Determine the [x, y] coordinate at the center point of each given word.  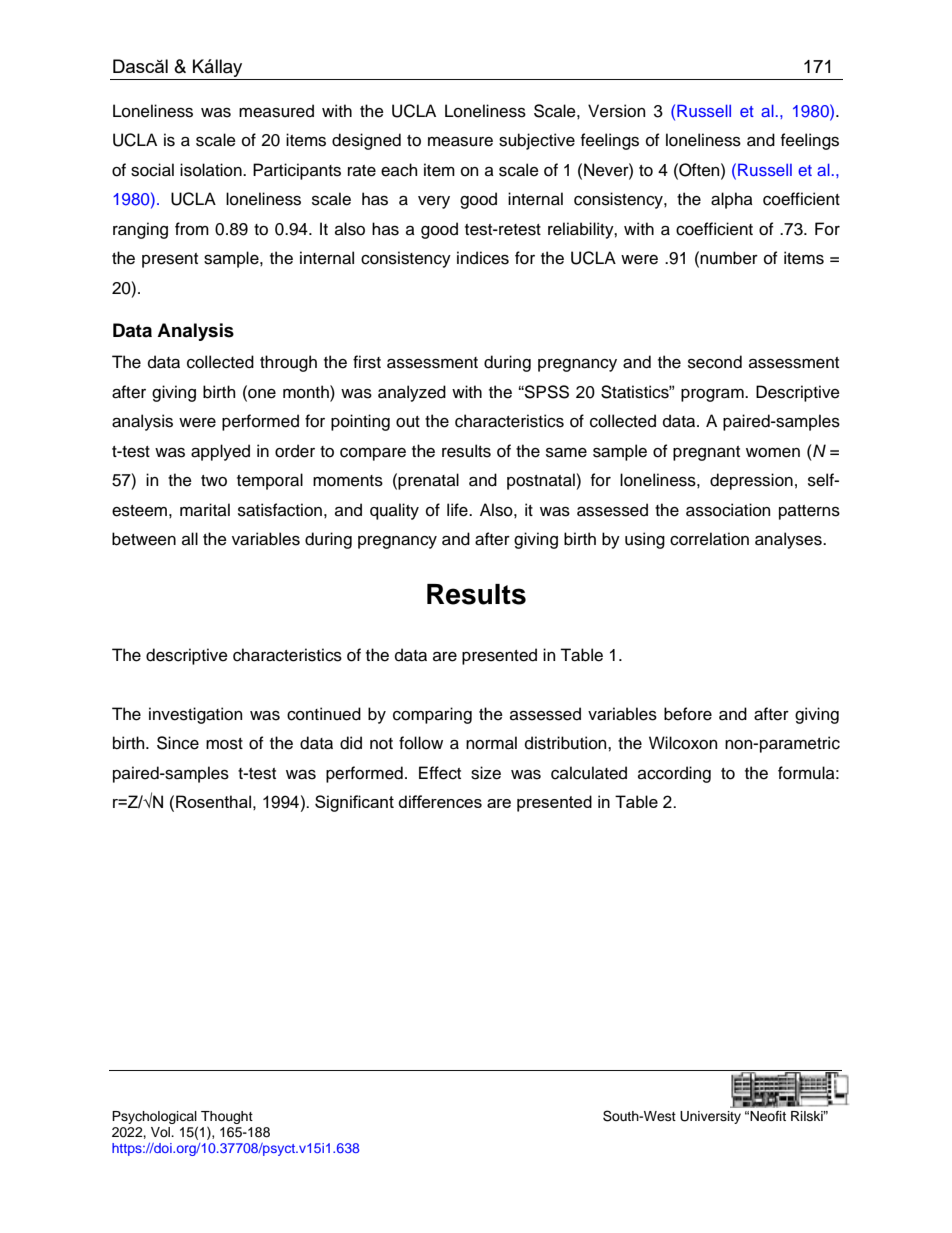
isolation [212, 170]
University [710, 1117]
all [190, 539]
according [674, 774]
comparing [432, 715]
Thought [227, 1117]
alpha [732, 200]
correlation [709, 539]
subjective [537, 141]
